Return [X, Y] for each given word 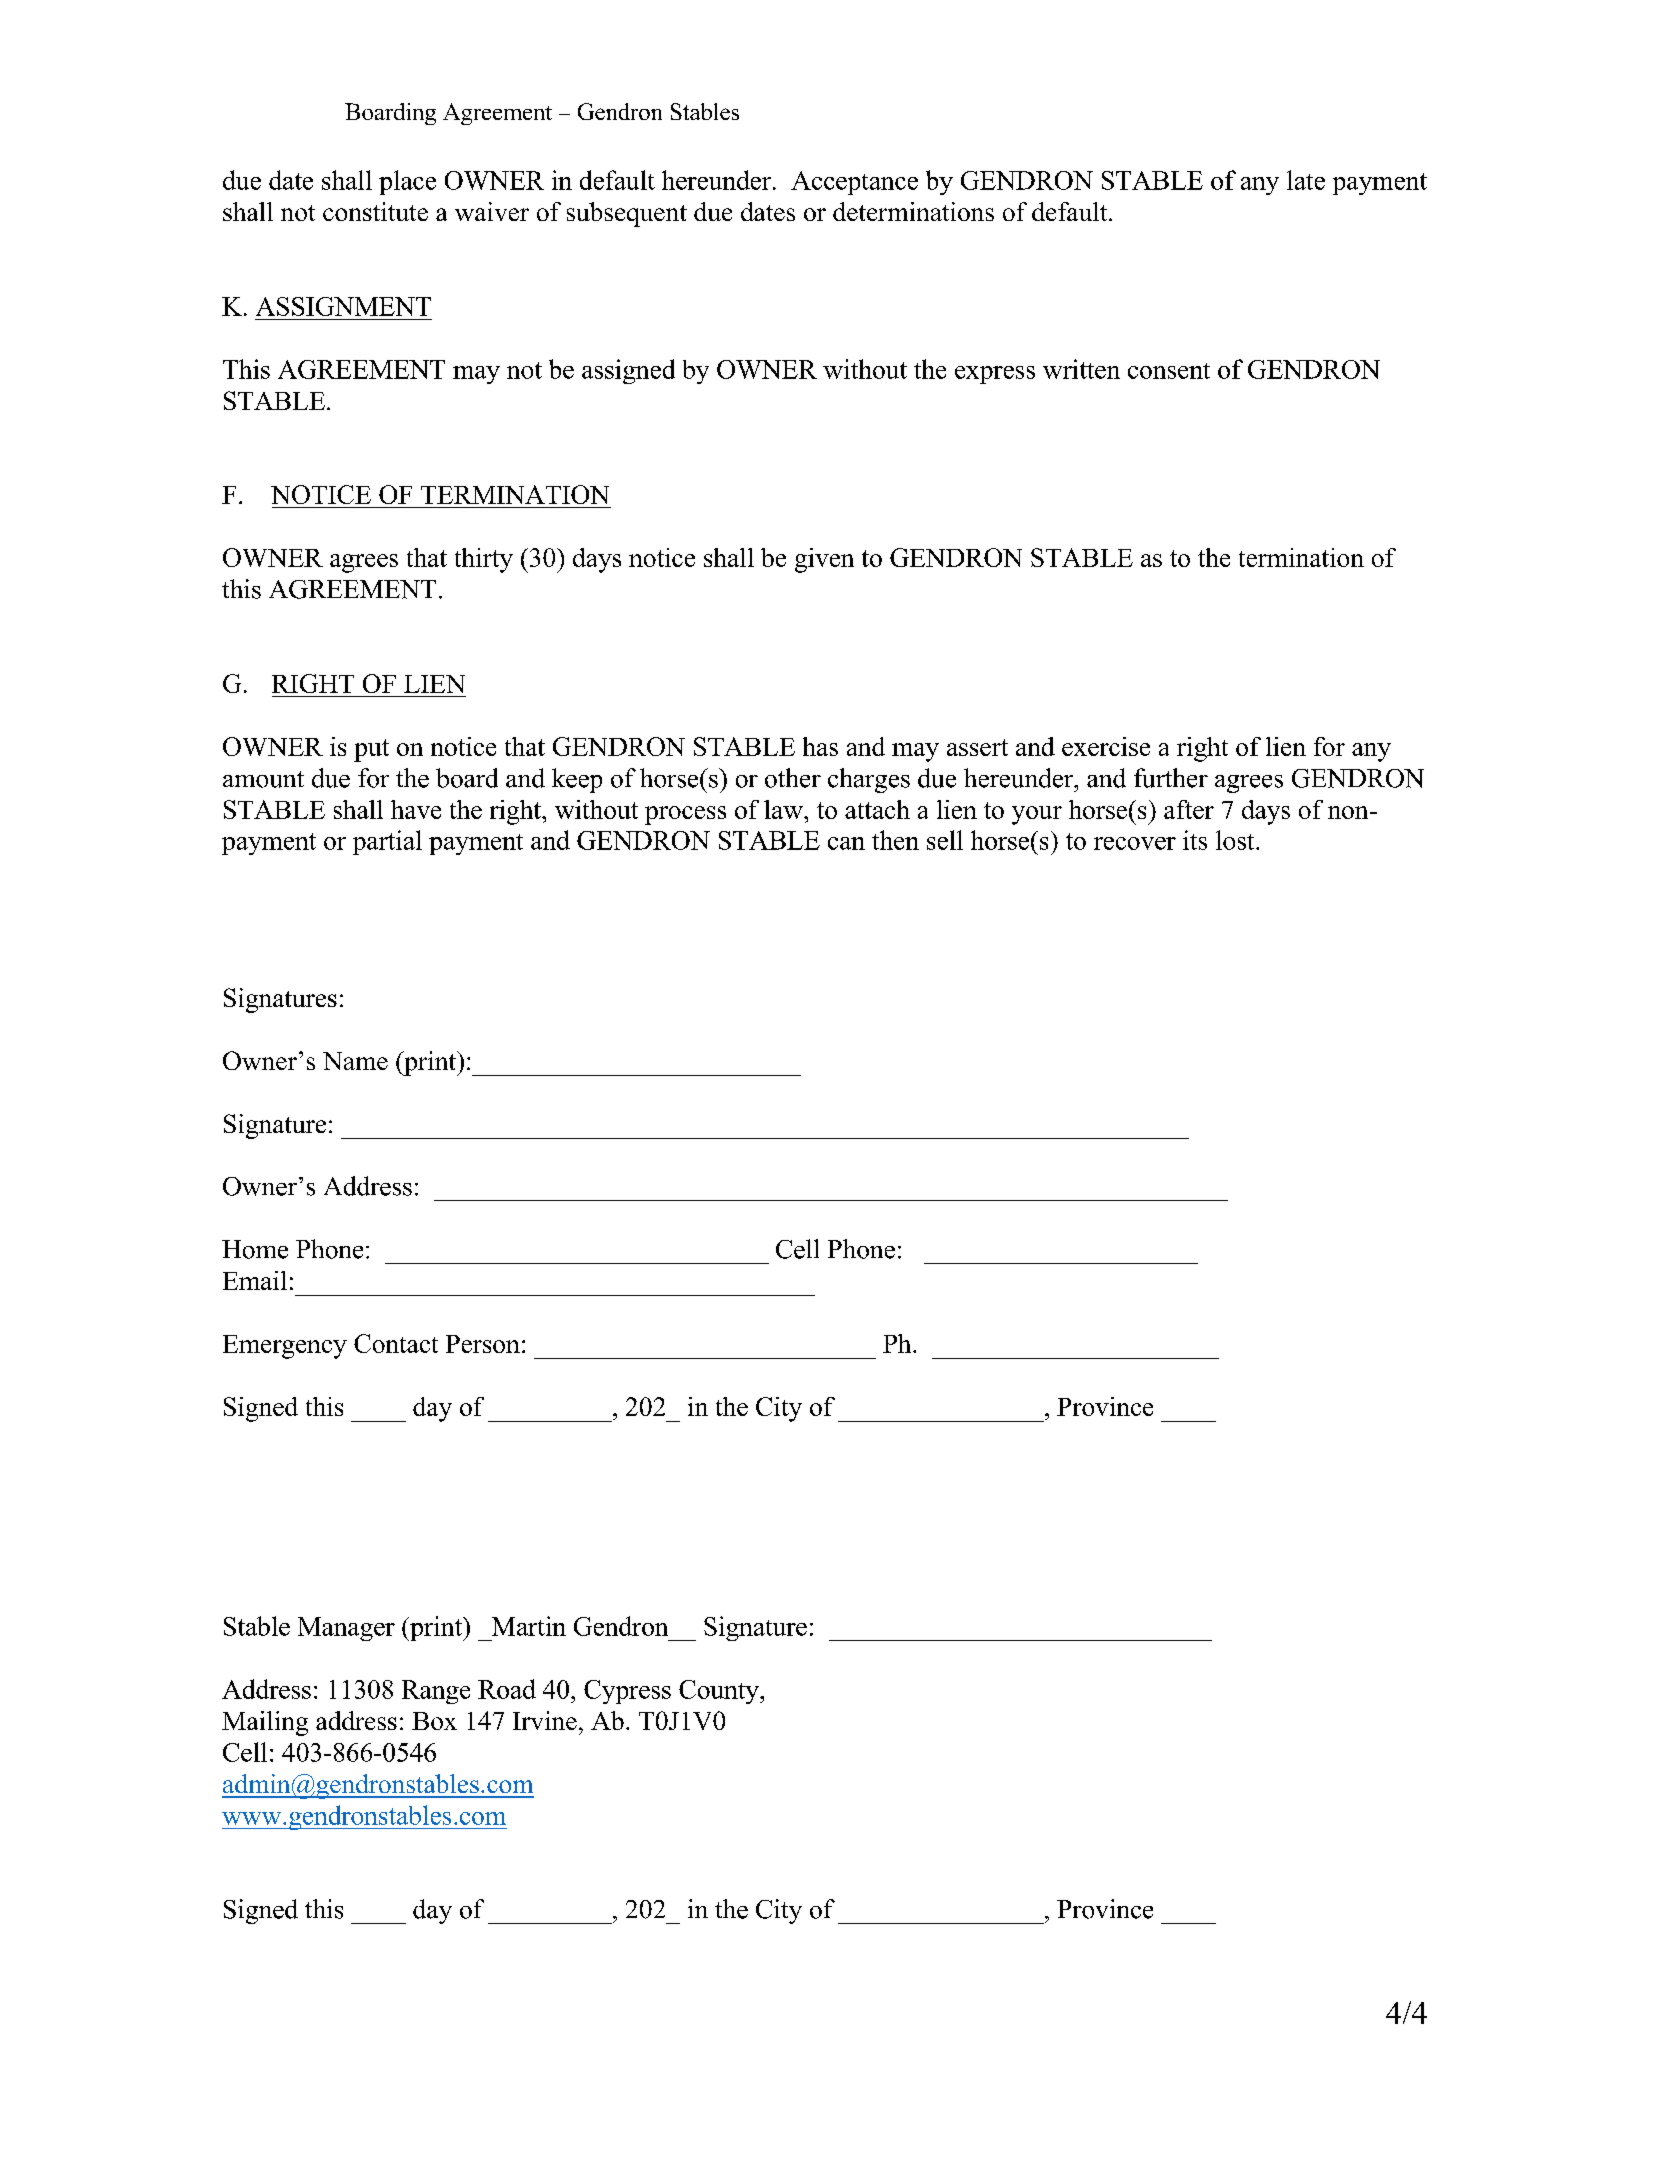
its [1195, 840]
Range [436, 1692]
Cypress [627, 1692]
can [846, 843]
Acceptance [854, 183]
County [720, 1692]
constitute [375, 211]
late [1306, 180]
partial [387, 842]
